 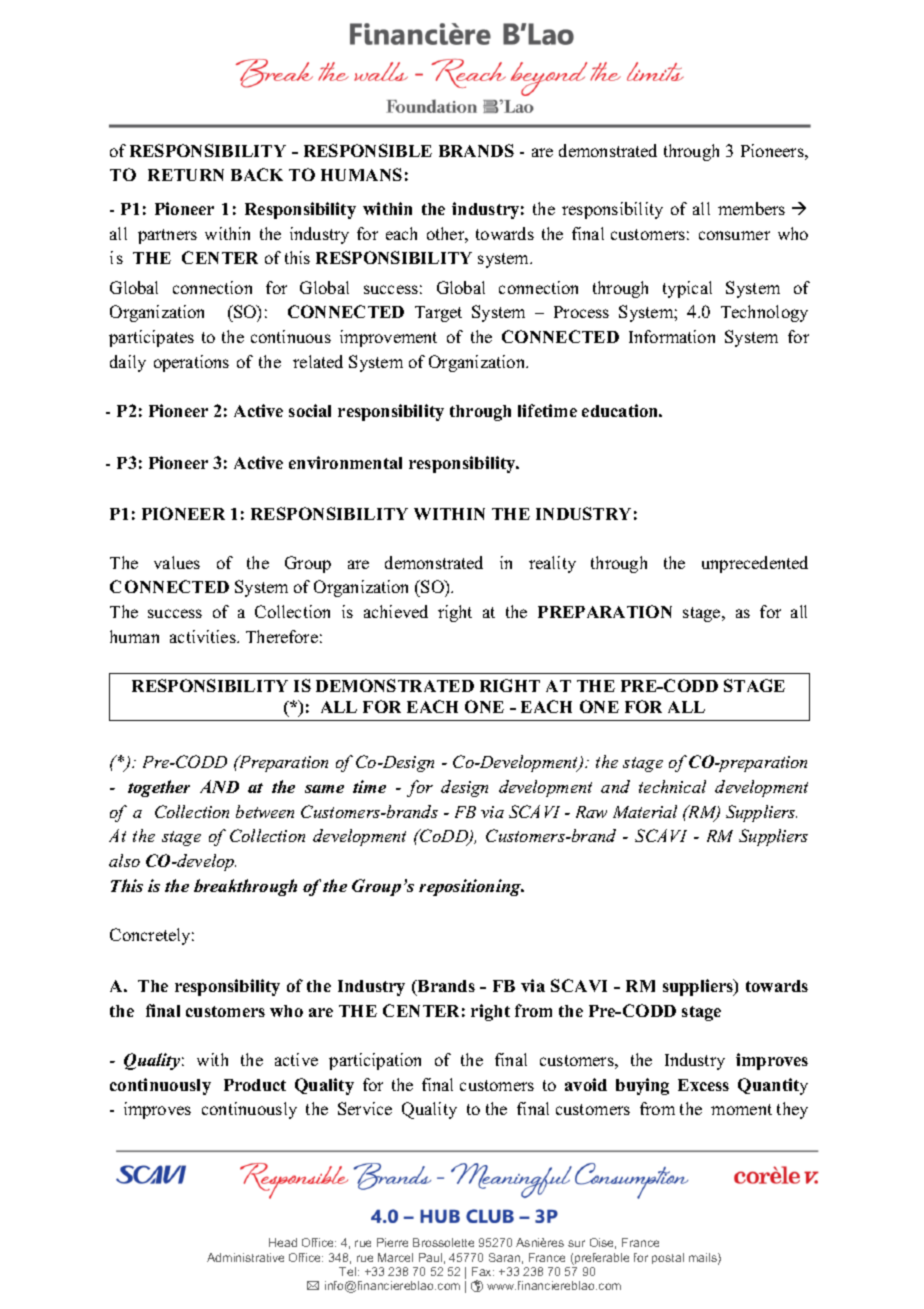 What do you see at coordinates (177, 562) in the screenshot?
I see `values` at bounding box center [177, 562].
